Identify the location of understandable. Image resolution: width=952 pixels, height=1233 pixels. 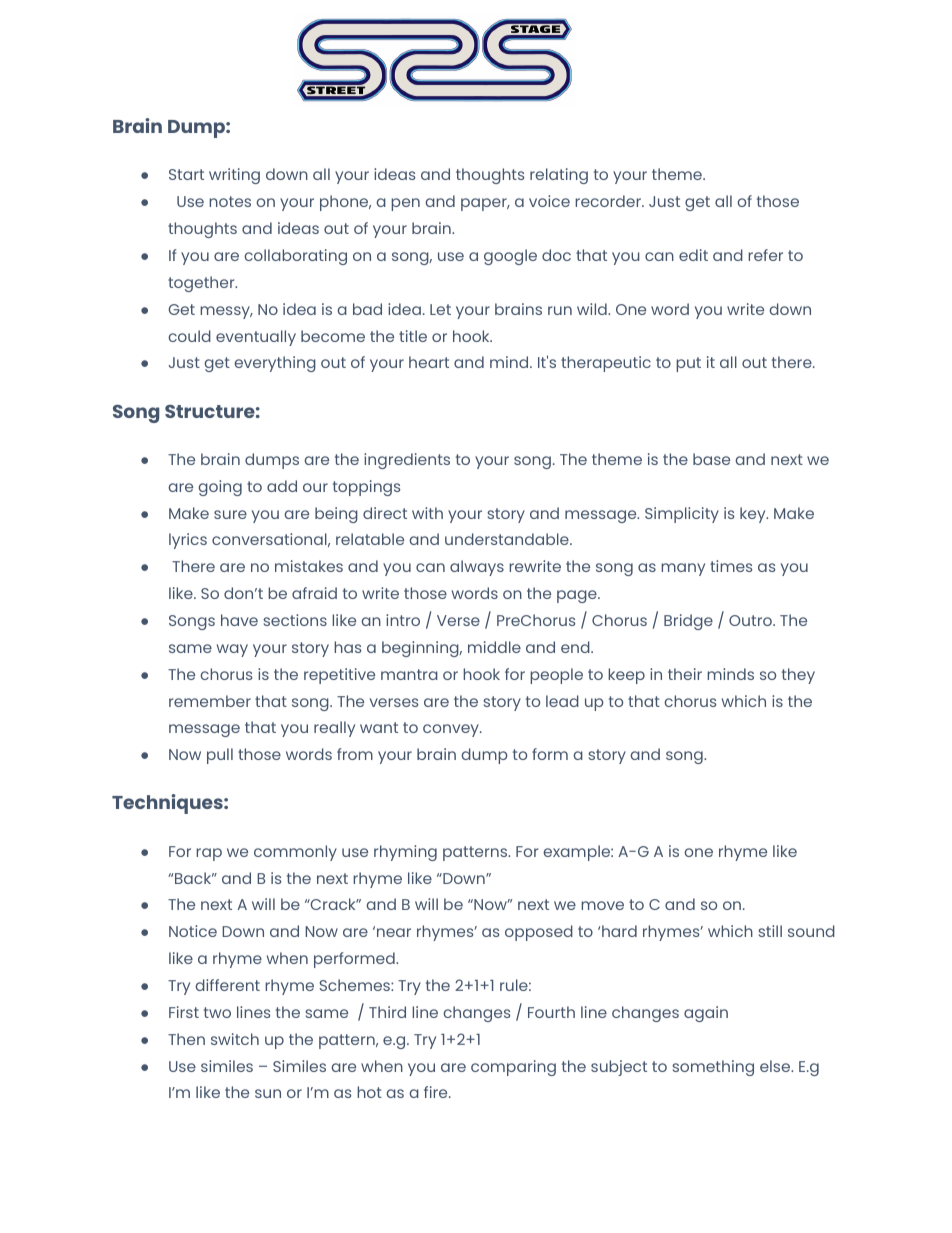
(508, 539).
